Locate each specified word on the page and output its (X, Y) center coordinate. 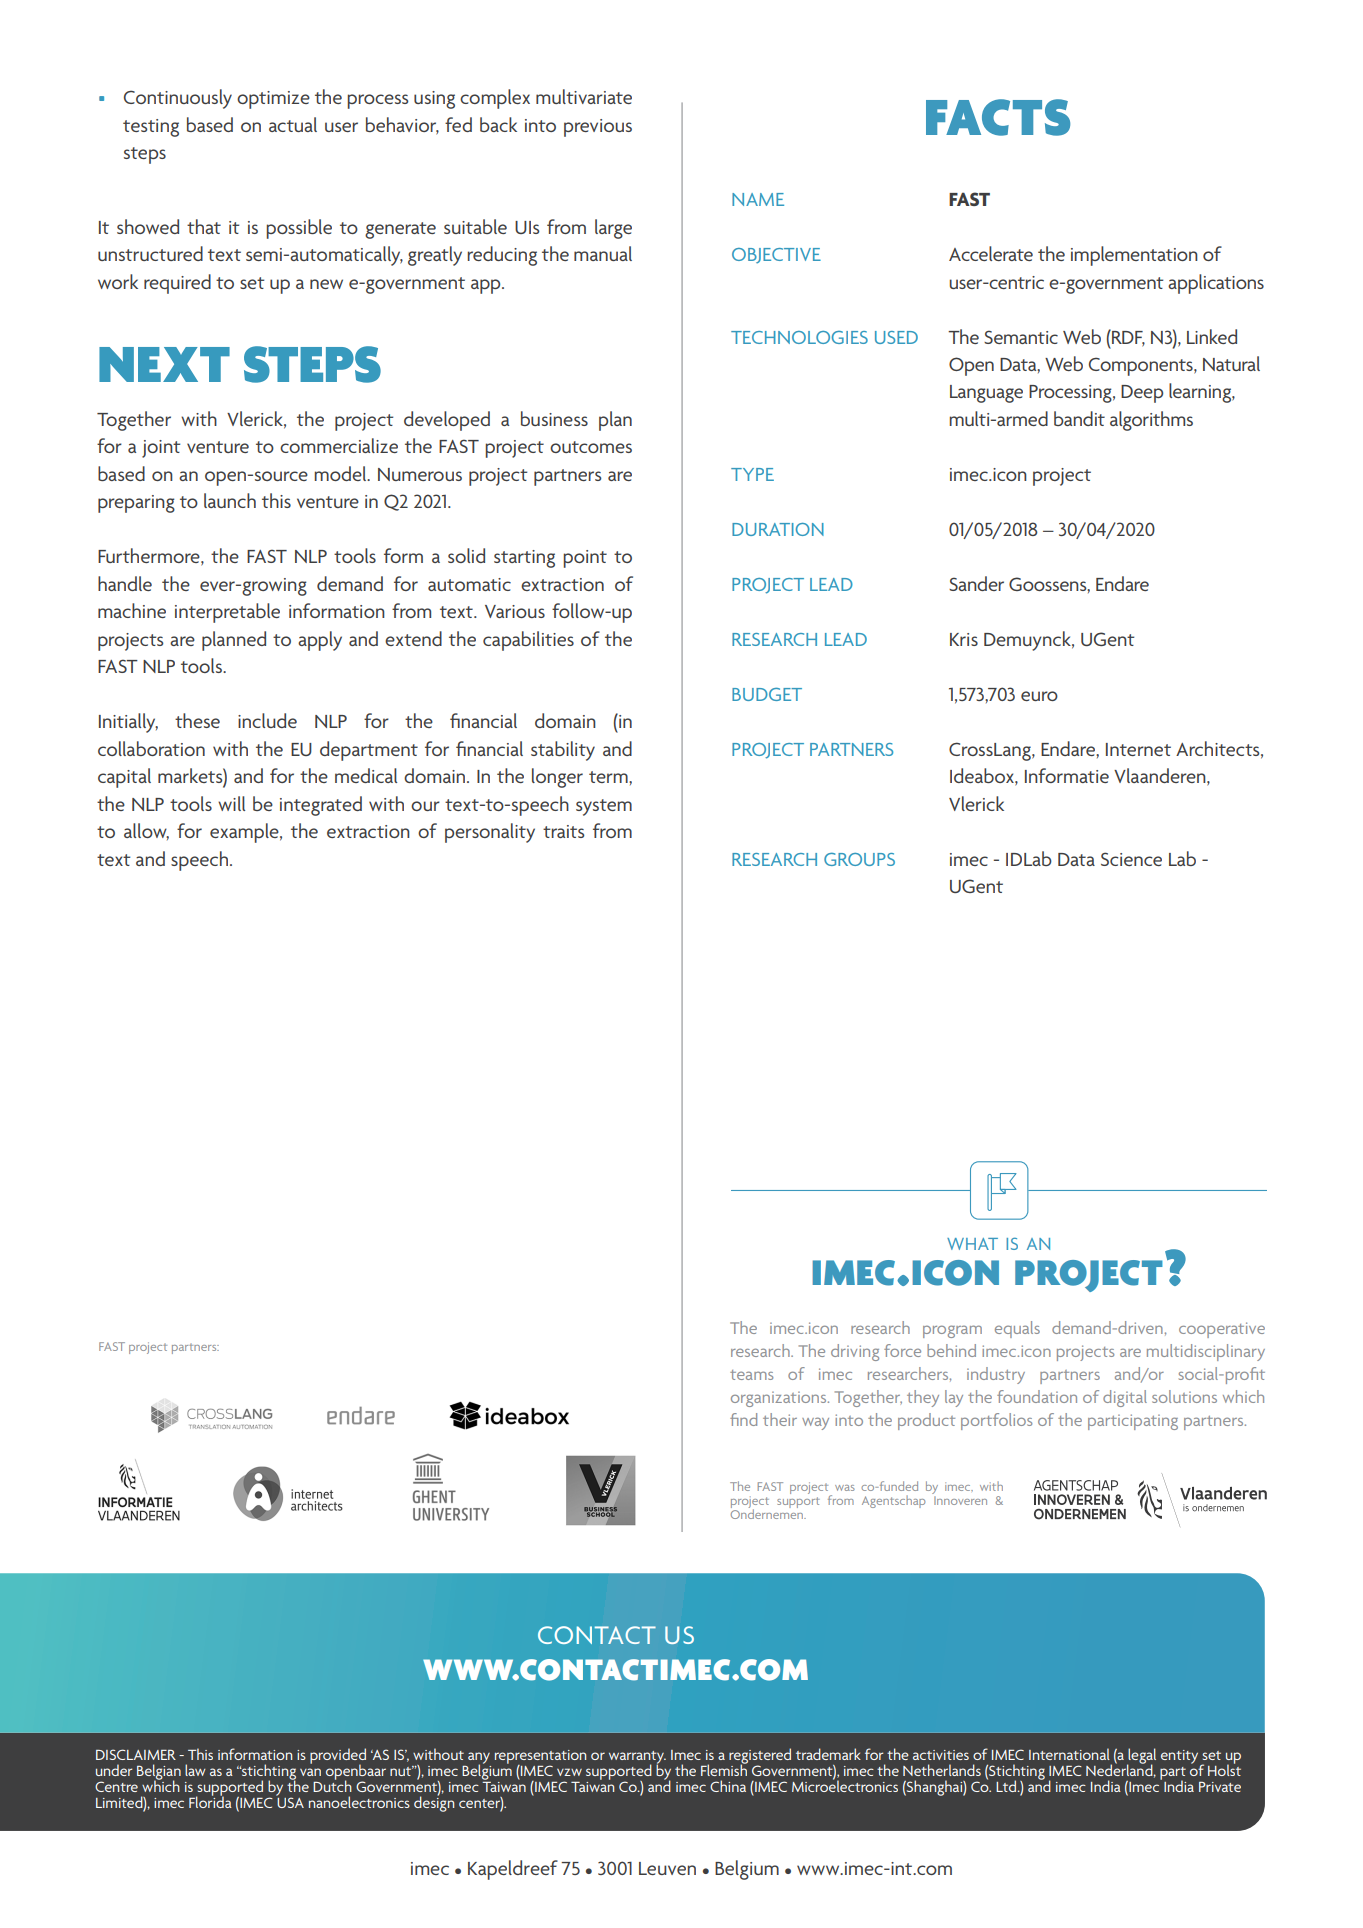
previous (598, 128)
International (1069, 1754)
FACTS (998, 117)
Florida (210, 1801)
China (728, 1786)
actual (293, 124)
